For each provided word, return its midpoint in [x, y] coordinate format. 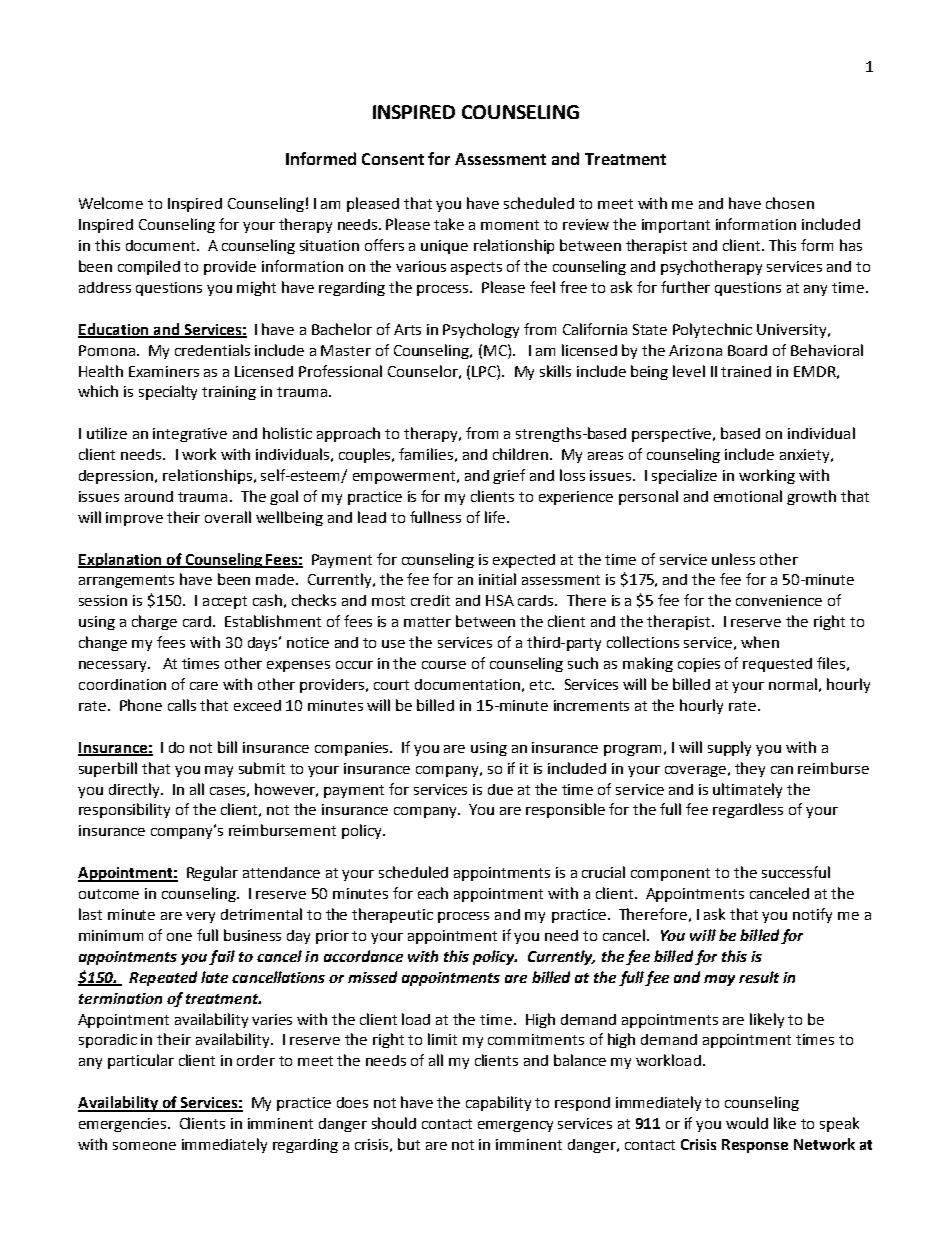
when [760, 642]
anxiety [806, 456]
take [449, 224]
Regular [212, 873]
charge [154, 622]
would [747, 1123]
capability [498, 1103]
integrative [190, 435]
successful [796, 872]
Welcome [111, 203]
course [444, 665]
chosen [790, 203]
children [520, 454]
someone [144, 1146]
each [433, 893]
